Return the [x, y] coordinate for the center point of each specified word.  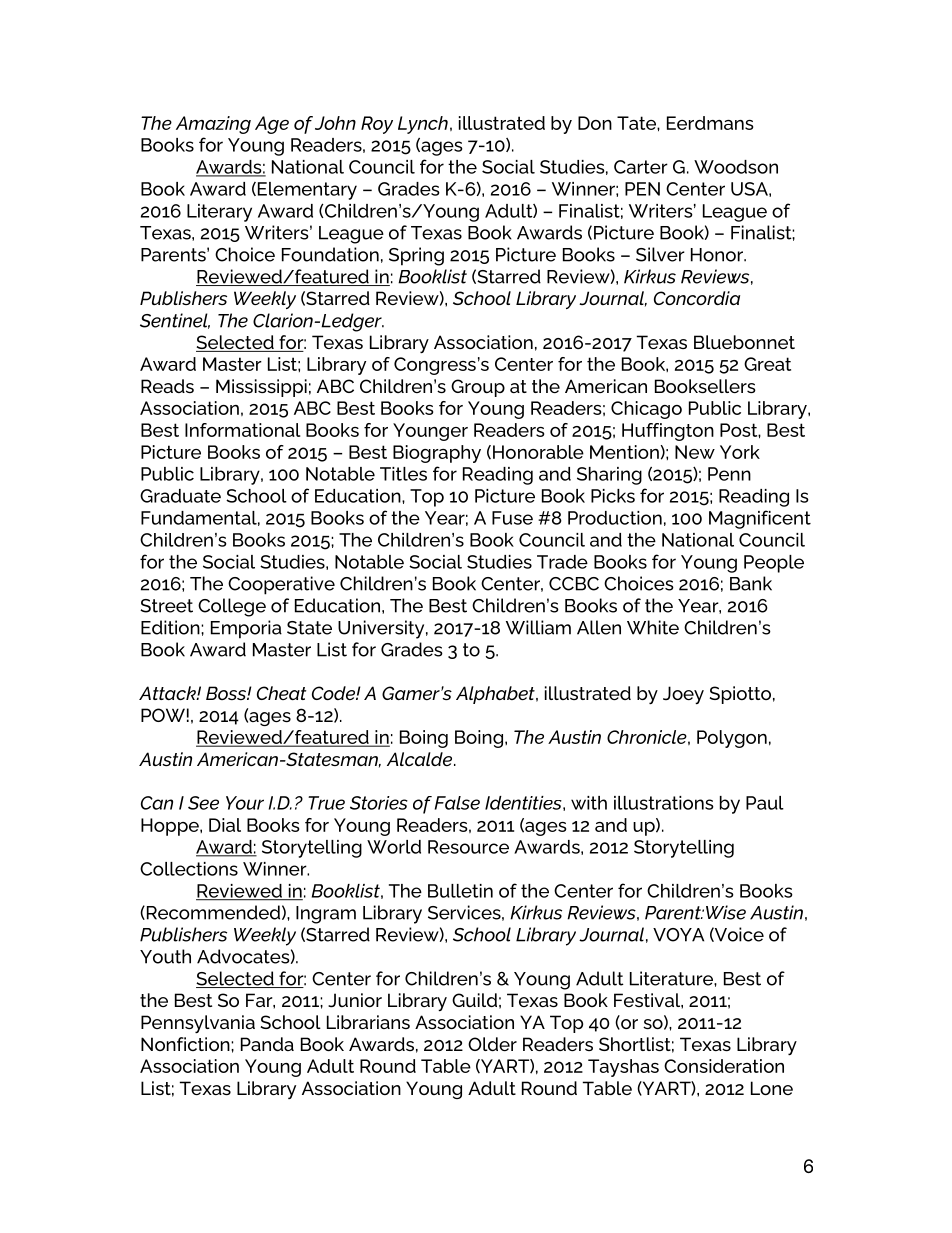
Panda [267, 1044]
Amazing [213, 125]
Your [245, 803]
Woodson [736, 167]
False [457, 803]
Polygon [732, 739]
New [695, 452]
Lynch [423, 125]
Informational [242, 430]
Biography [437, 454]
